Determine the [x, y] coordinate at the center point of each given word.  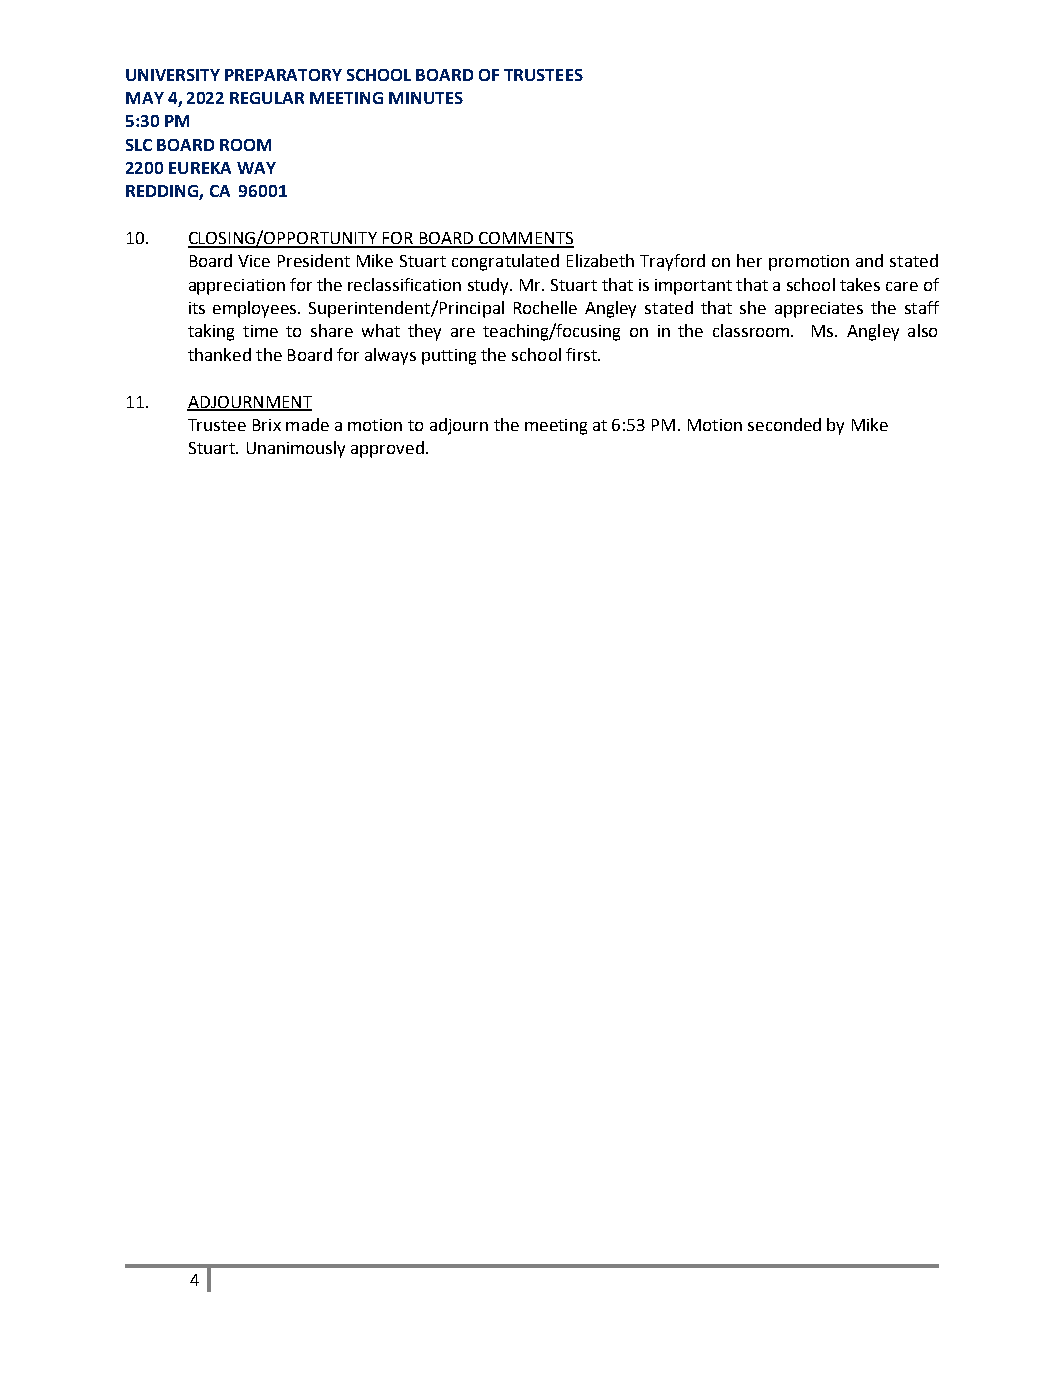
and [869, 260]
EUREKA [200, 168]
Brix [267, 425]
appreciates [819, 310]
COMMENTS [525, 239]
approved [387, 449]
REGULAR [267, 98]
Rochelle [545, 307]
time [260, 331]
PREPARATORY [283, 75]
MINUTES [426, 98]
